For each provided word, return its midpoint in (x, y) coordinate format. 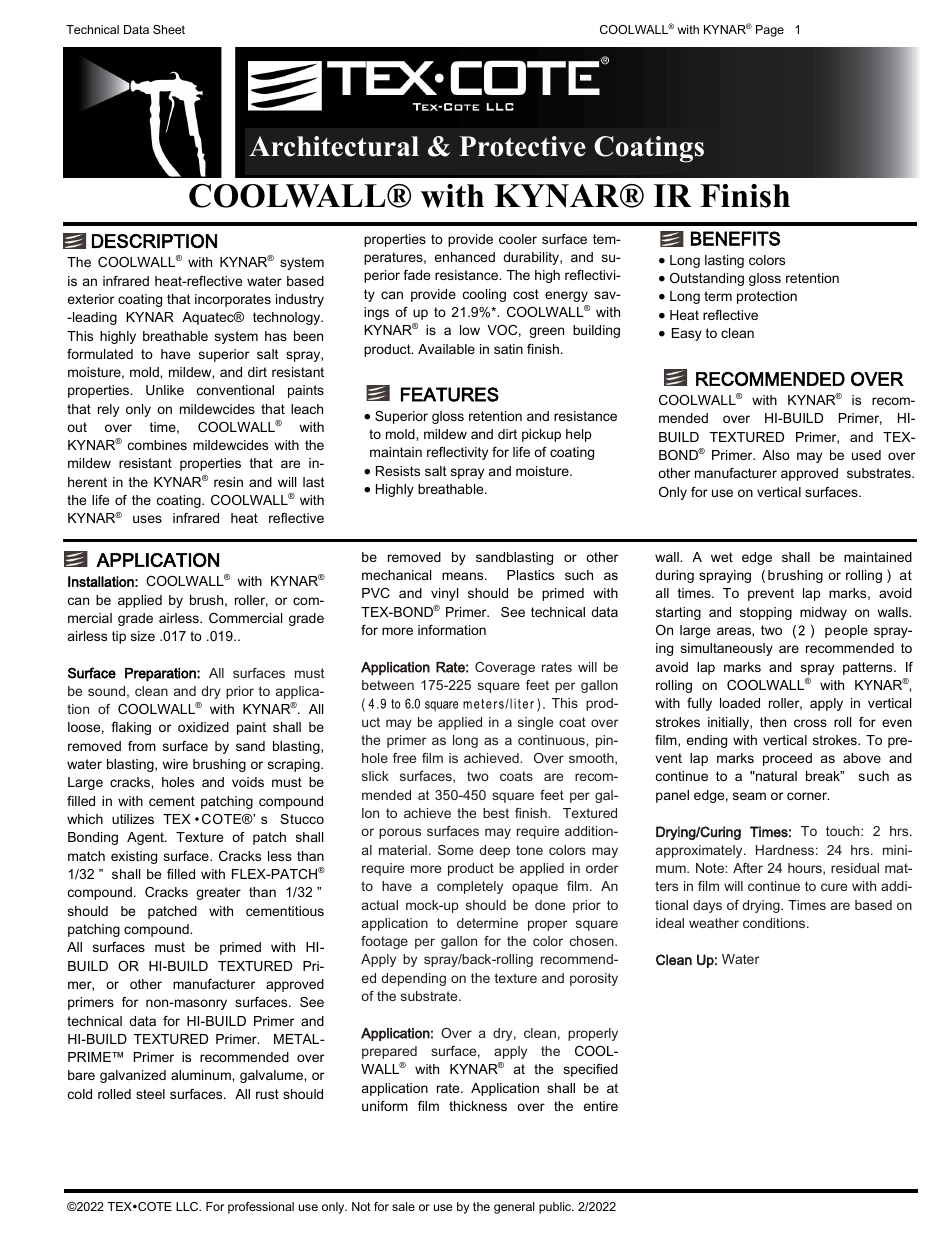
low (470, 330)
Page (770, 31)
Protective (522, 146)
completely (470, 887)
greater (218, 893)
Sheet (169, 29)
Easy (687, 334)
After (748, 868)
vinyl (444, 594)
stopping (766, 613)
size (143, 636)
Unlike (165, 390)
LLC (188, 1206)
